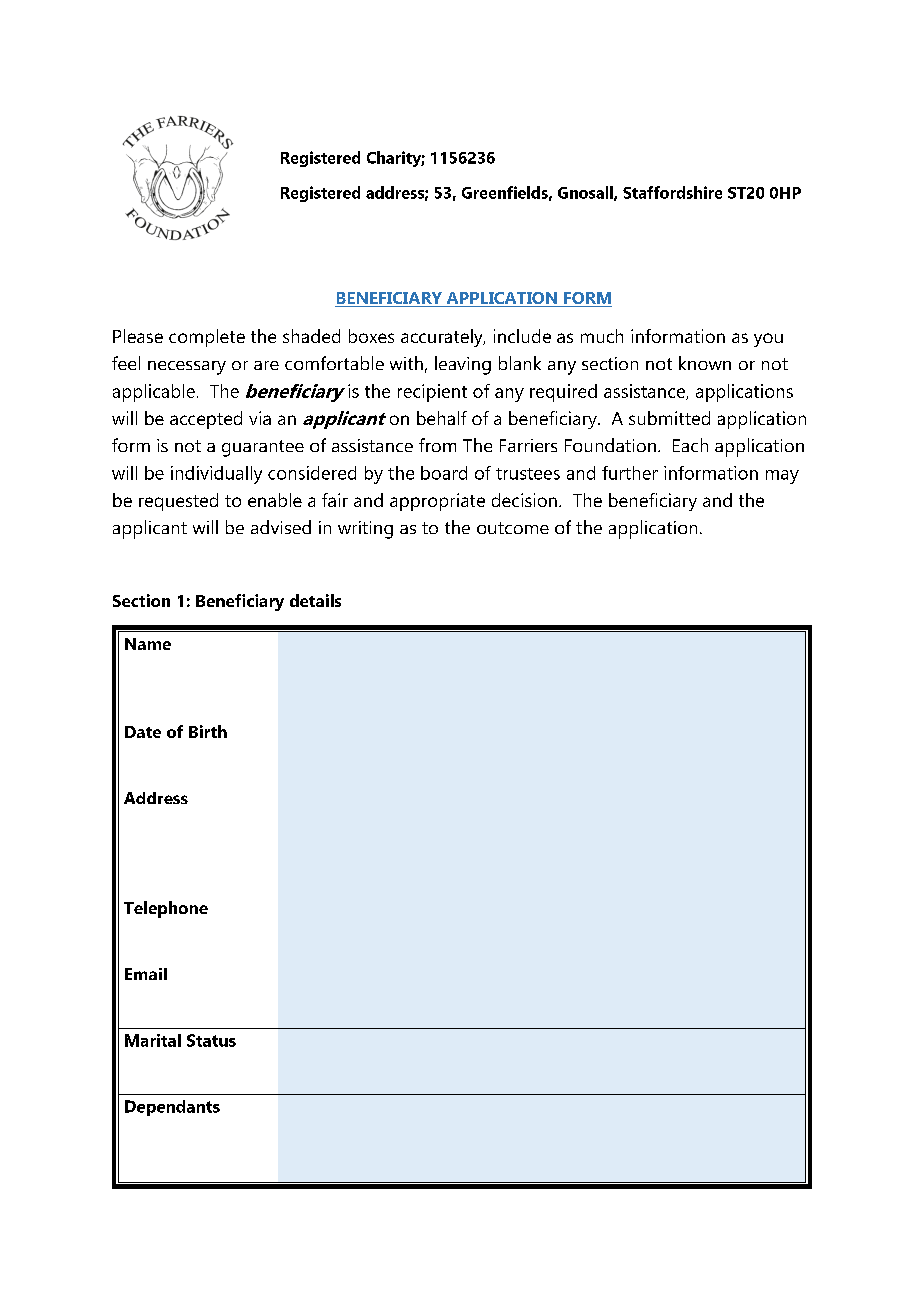 The image size is (924, 1308). What do you see at coordinates (148, 644) in the page?
I see `Name` at bounding box center [148, 644].
